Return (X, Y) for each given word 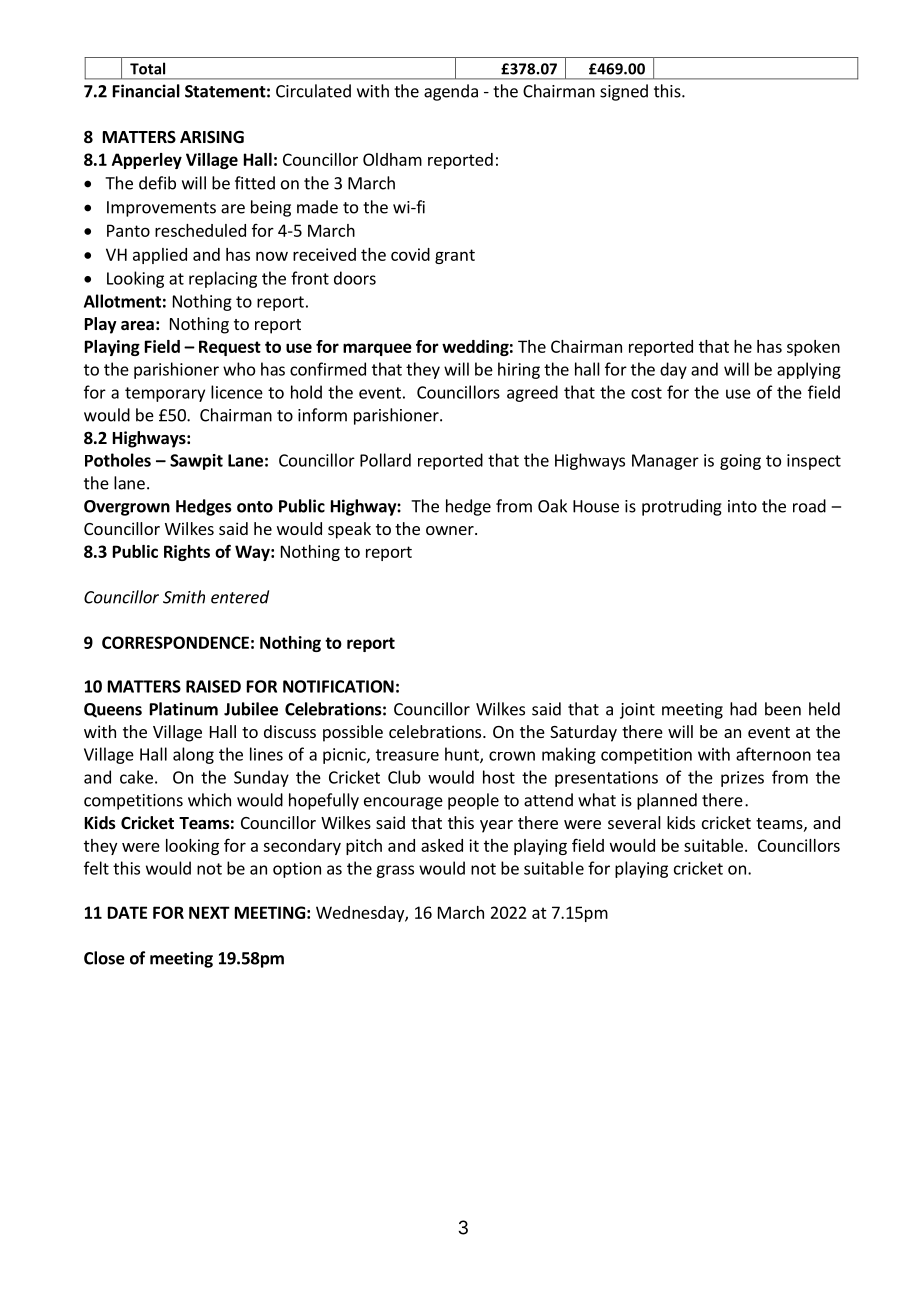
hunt (463, 755)
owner (451, 530)
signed (624, 92)
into (742, 506)
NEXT (209, 912)
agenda (451, 92)
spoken (813, 348)
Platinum (184, 709)
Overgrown (127, 508)
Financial (146, 91)
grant (455, 256)
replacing (223, 279)
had (743, 709)
